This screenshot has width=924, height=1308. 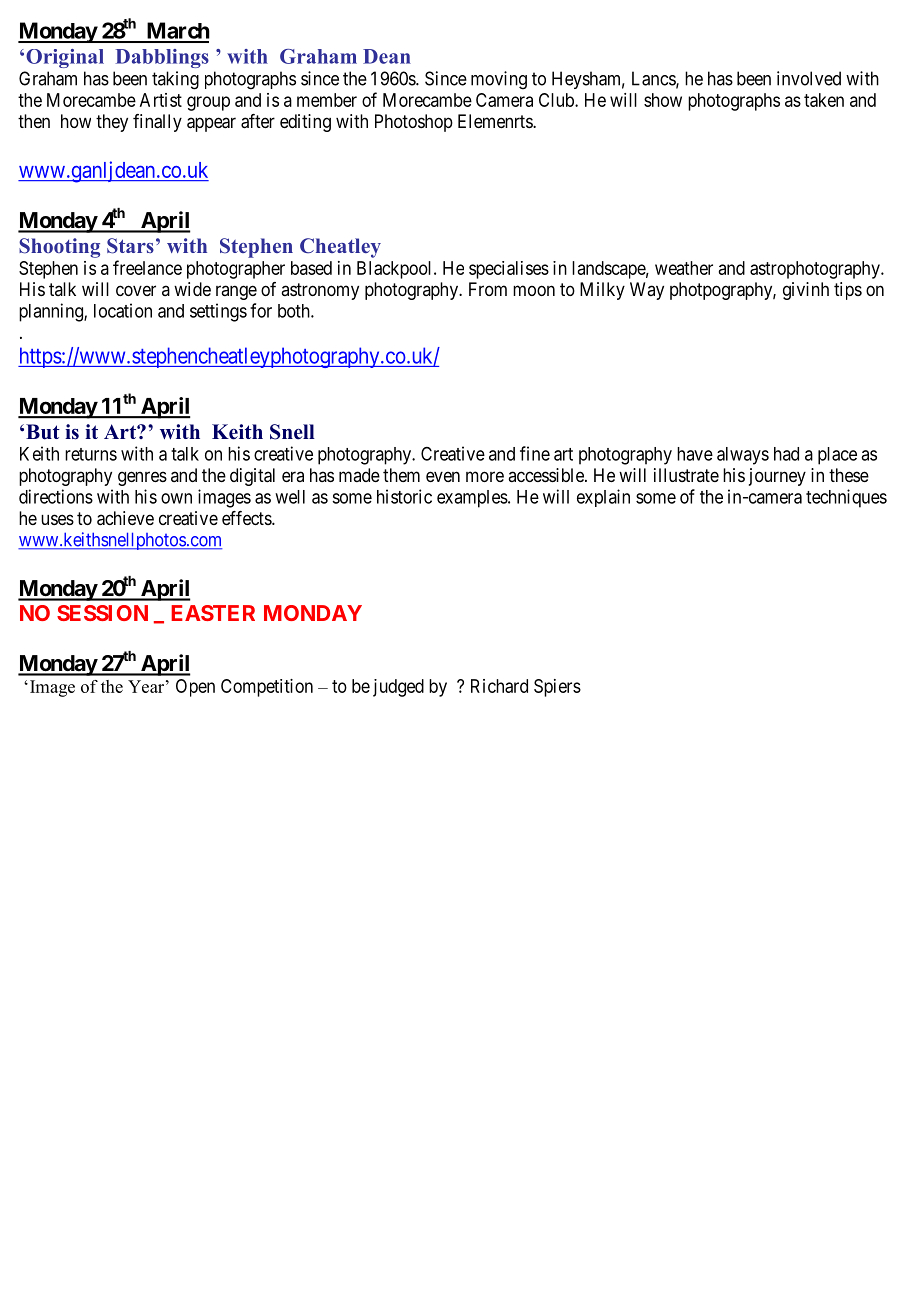 I want to click on weather, so click(x=684, y=268).
